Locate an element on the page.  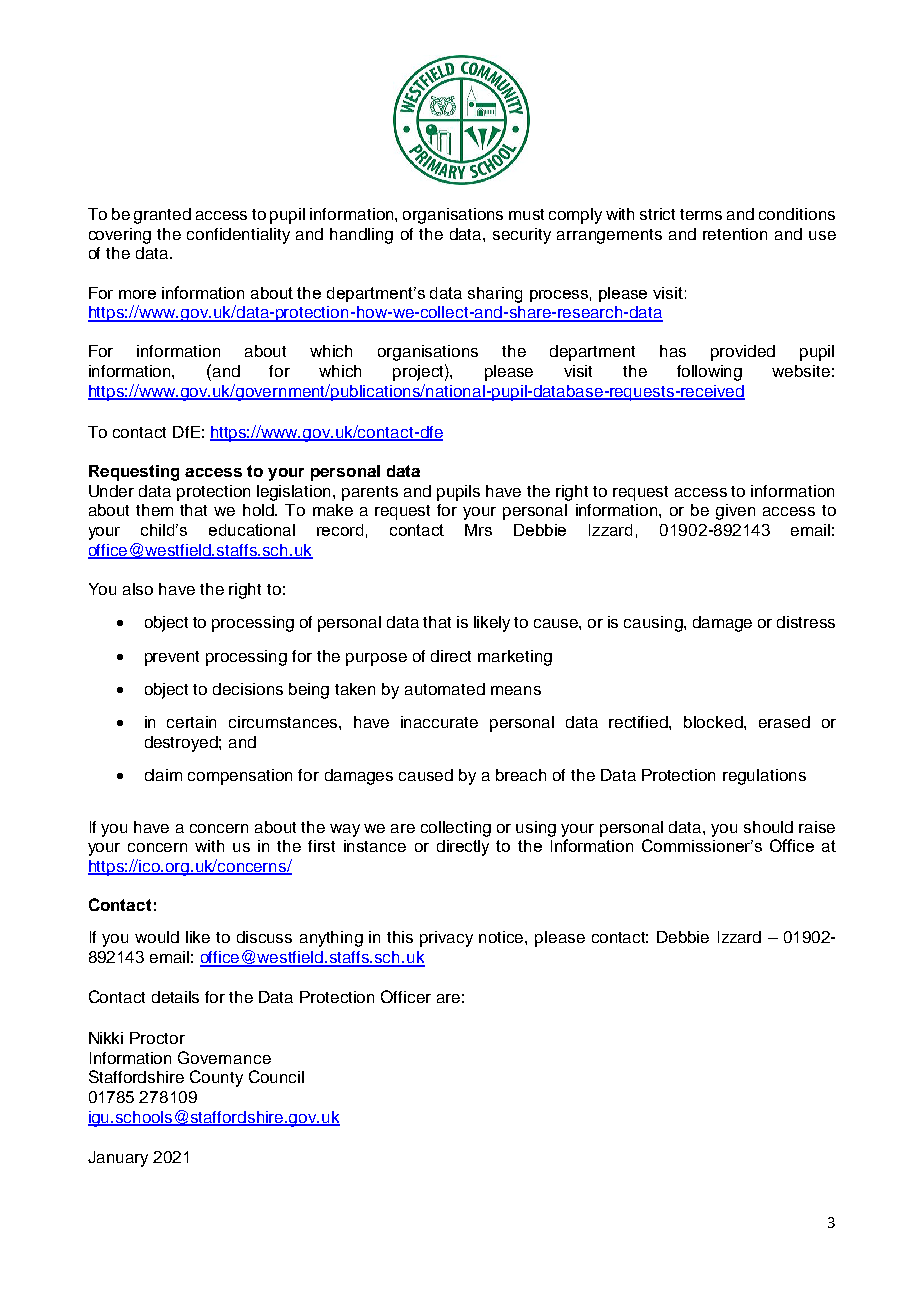
Council is located at coordinates (276, 1076).
